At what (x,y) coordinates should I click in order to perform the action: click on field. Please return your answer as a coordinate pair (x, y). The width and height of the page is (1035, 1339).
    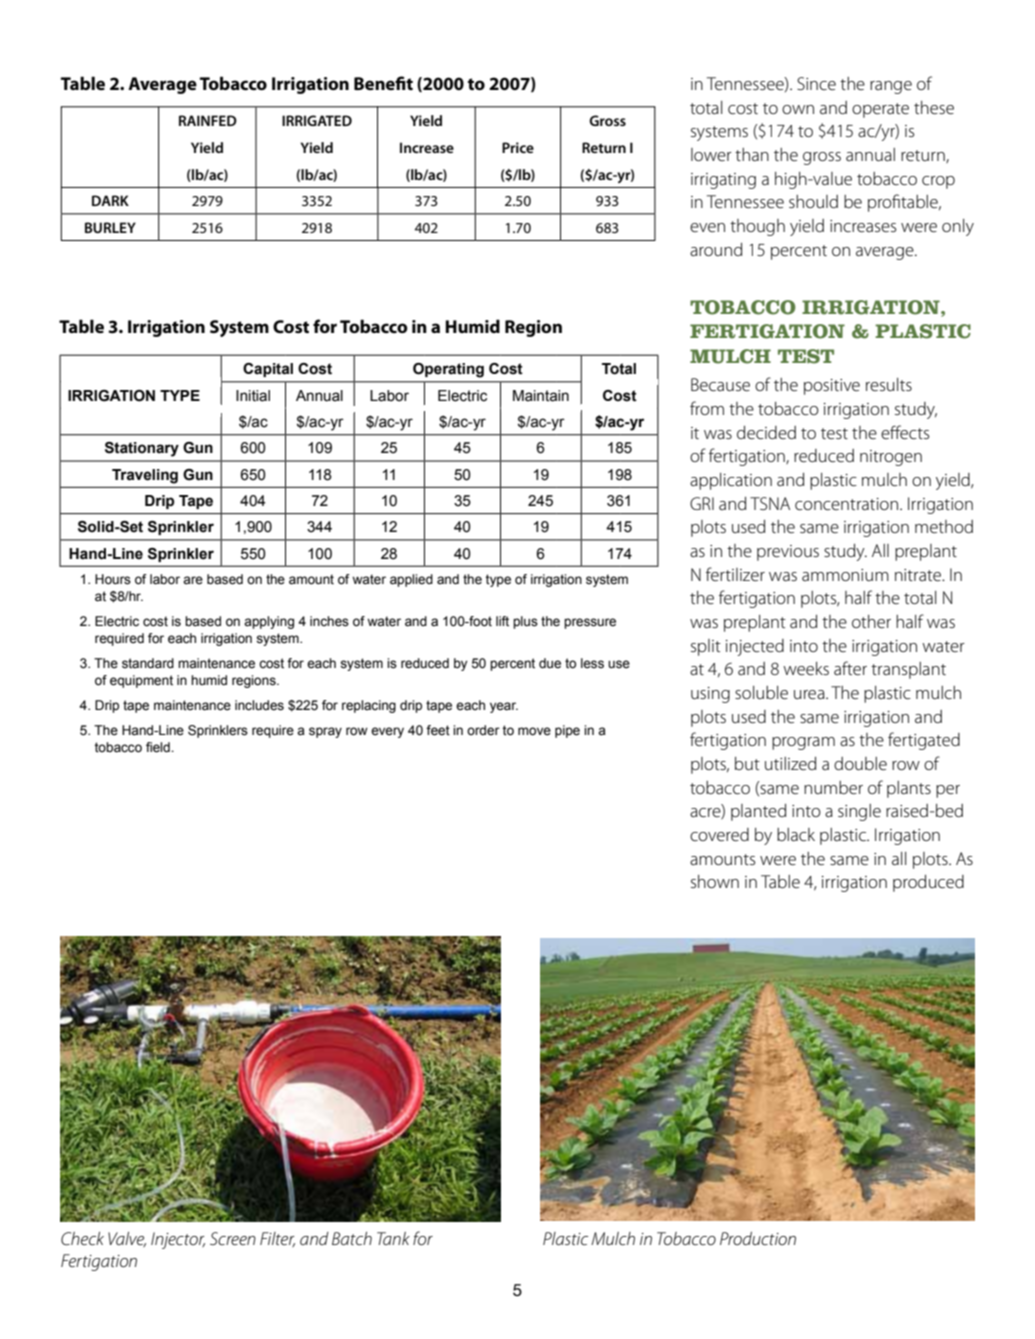
    Looking at the image, I should click on (159, 747).
